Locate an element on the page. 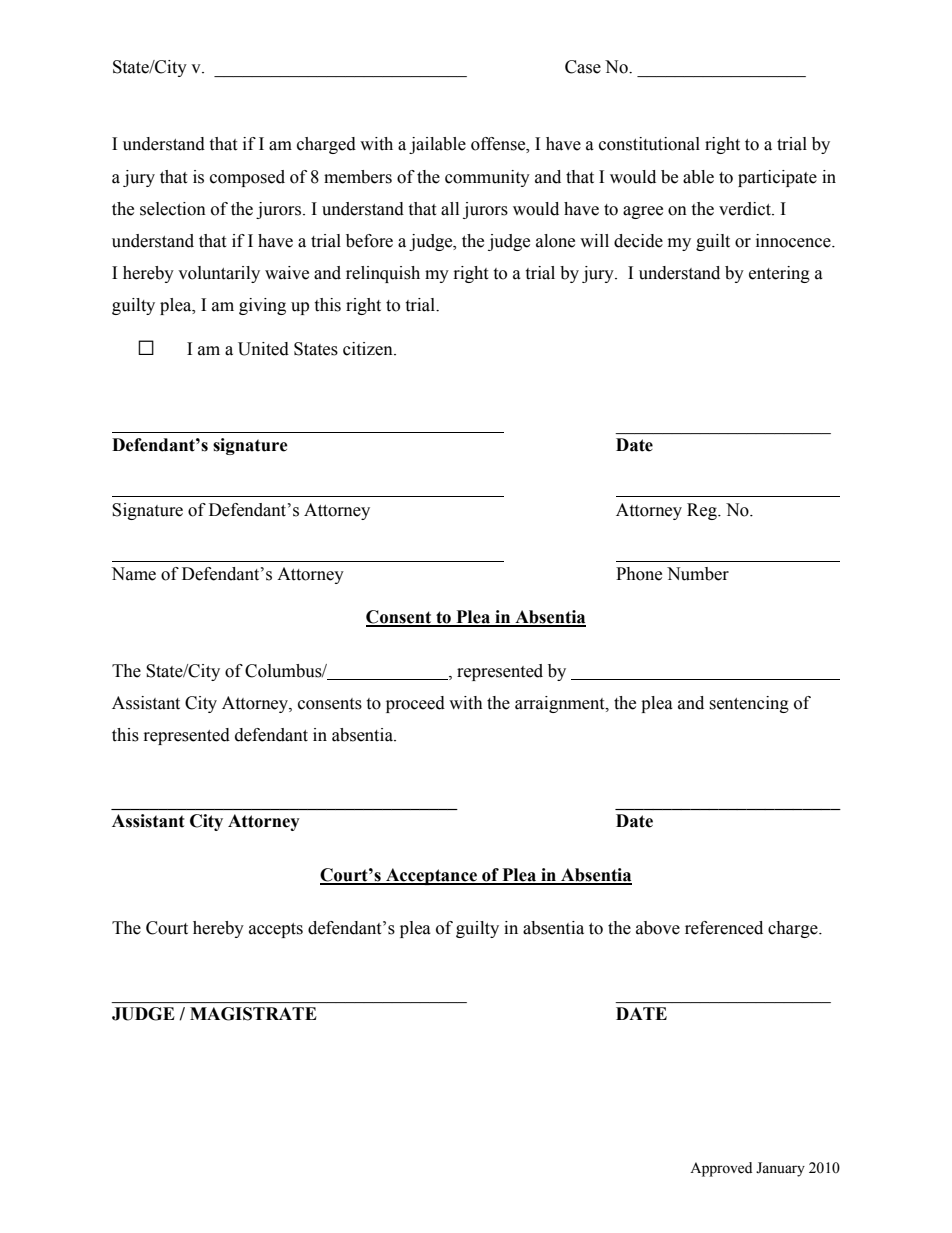 This image has width=952, height=1233. citizen is located at coordinates (369, 349).
